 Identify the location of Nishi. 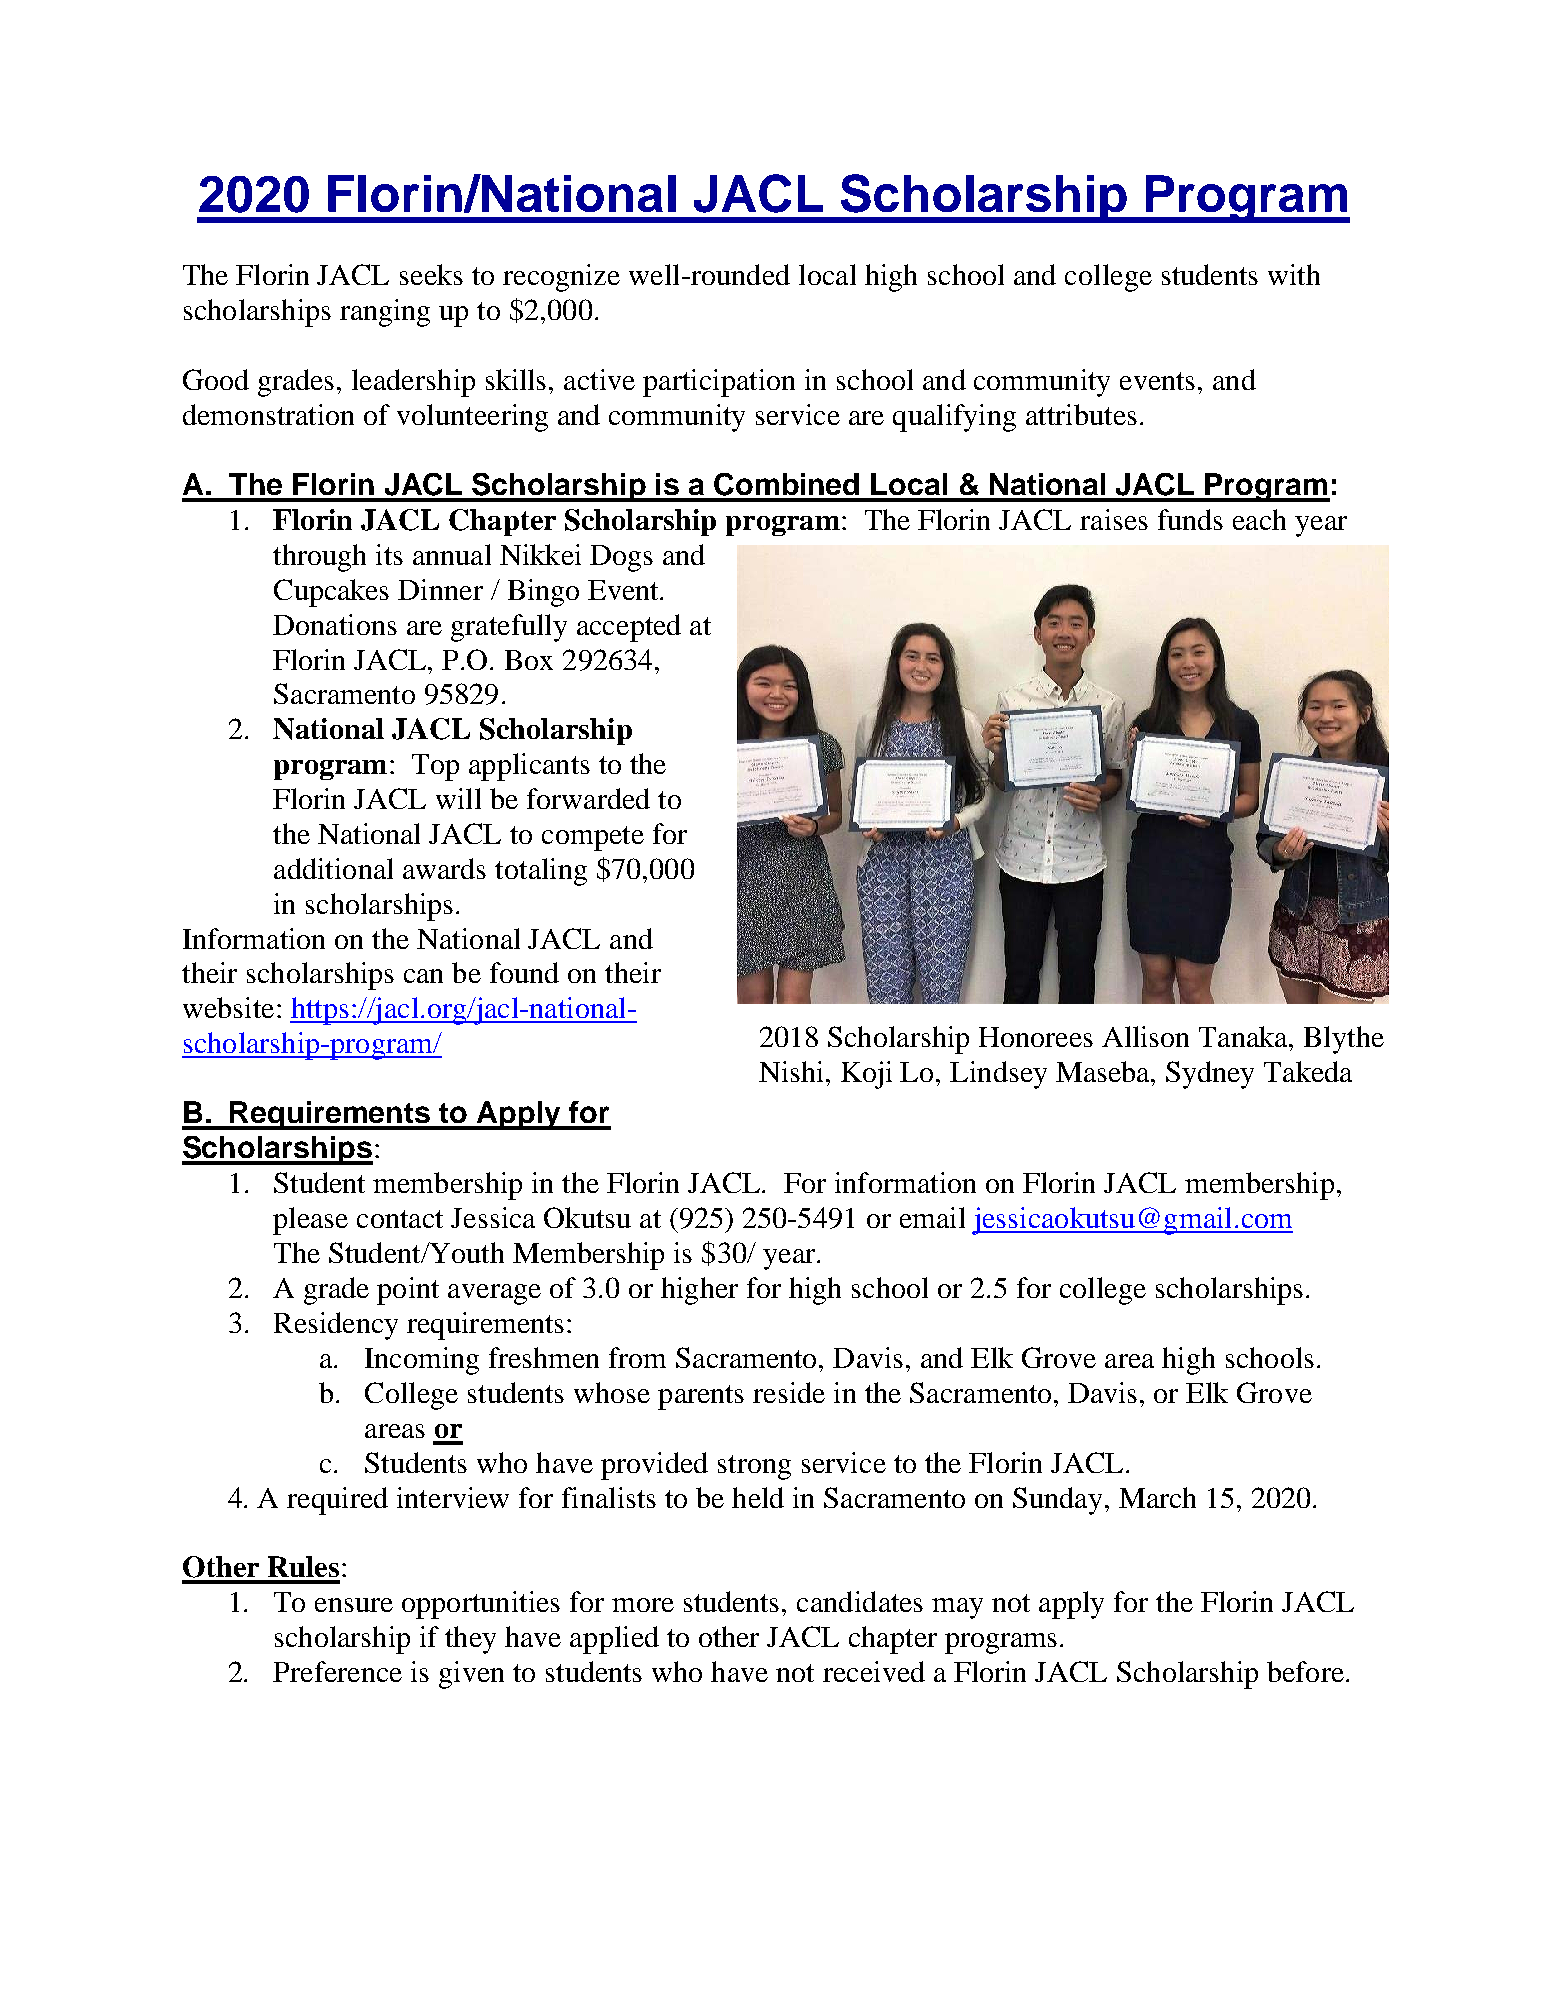
(791, 1071).
